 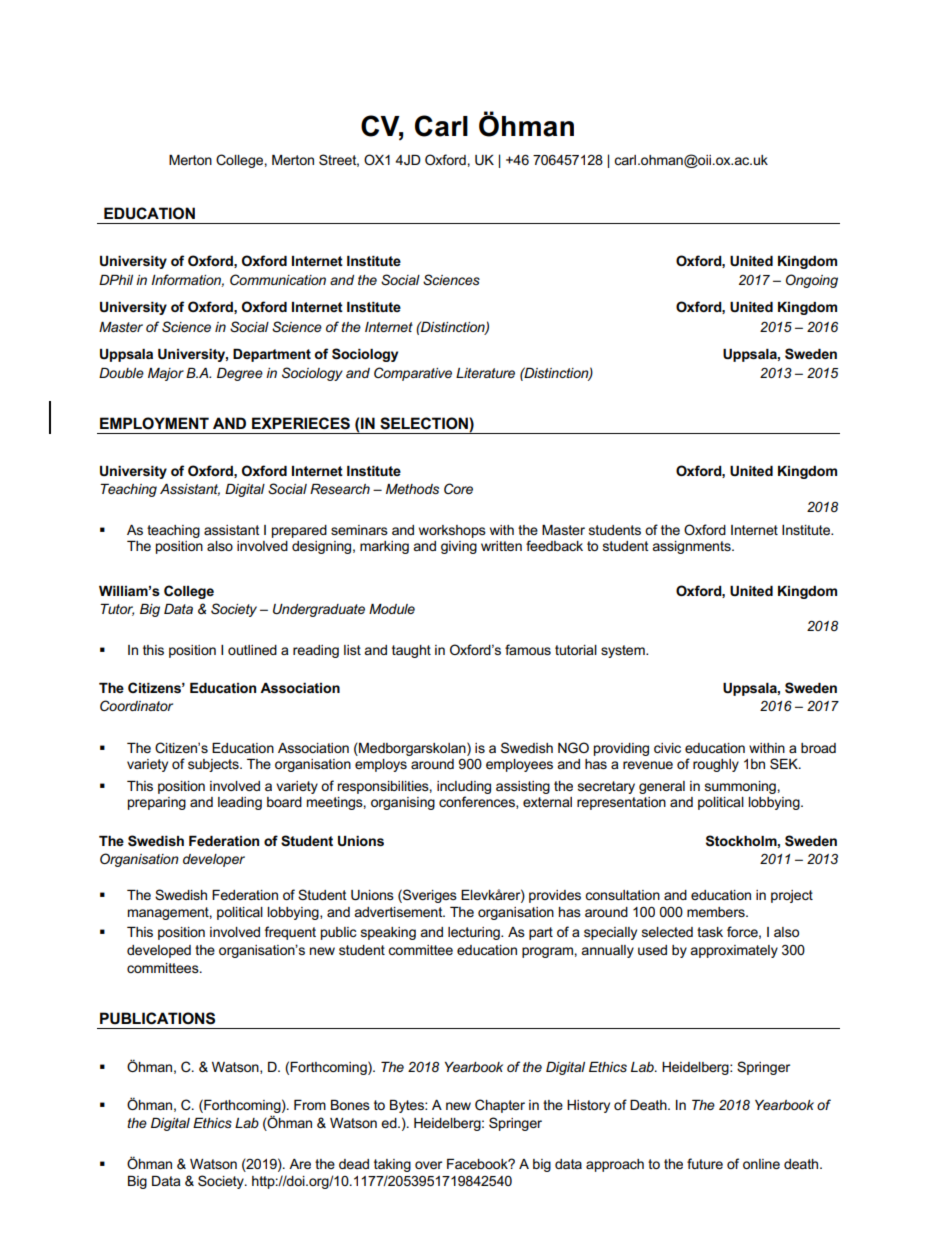 I want to click on assignments, so click(x=692, y=547).
